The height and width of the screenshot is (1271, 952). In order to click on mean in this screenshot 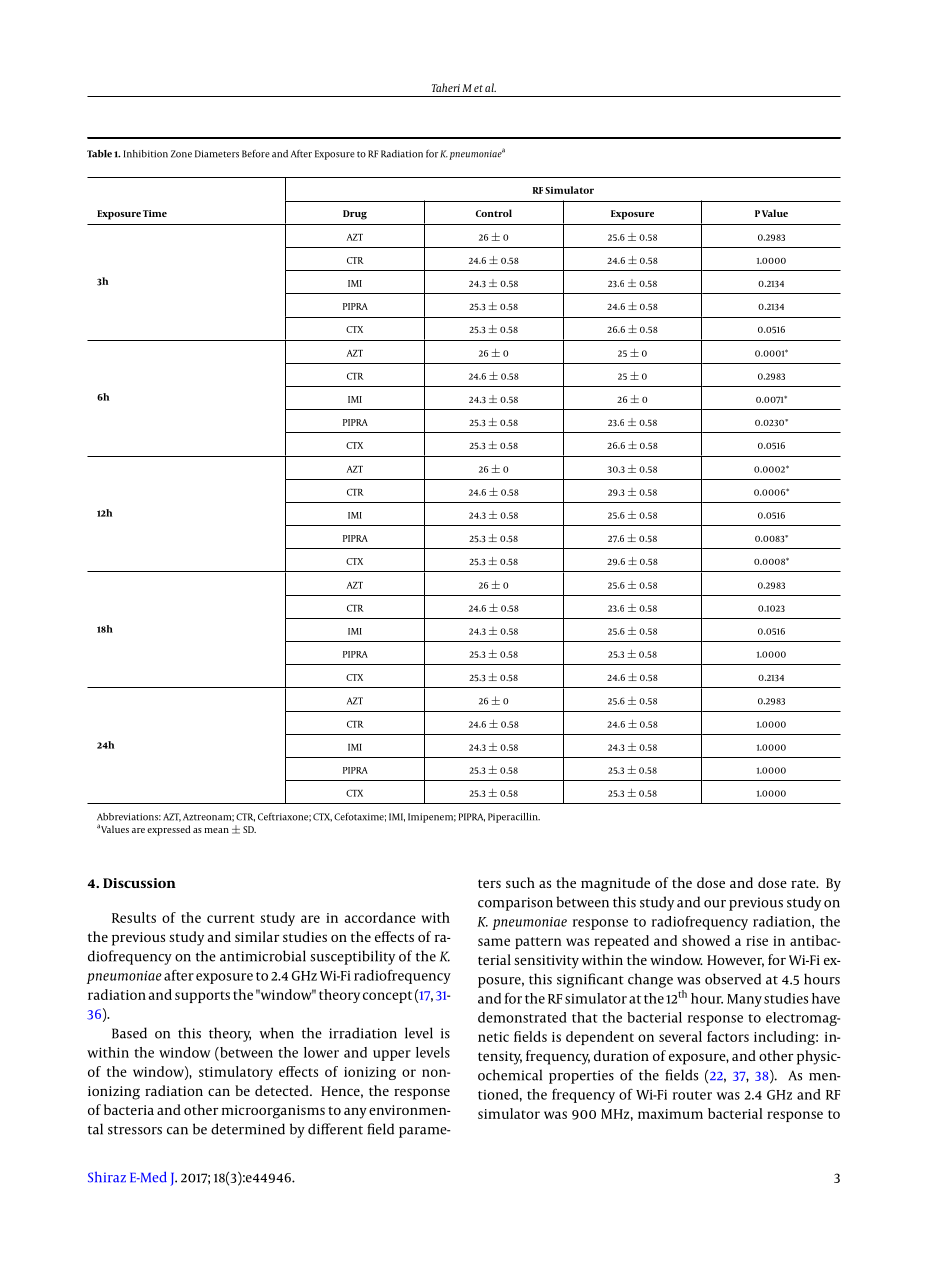, I will do `click(216, 830)`.
